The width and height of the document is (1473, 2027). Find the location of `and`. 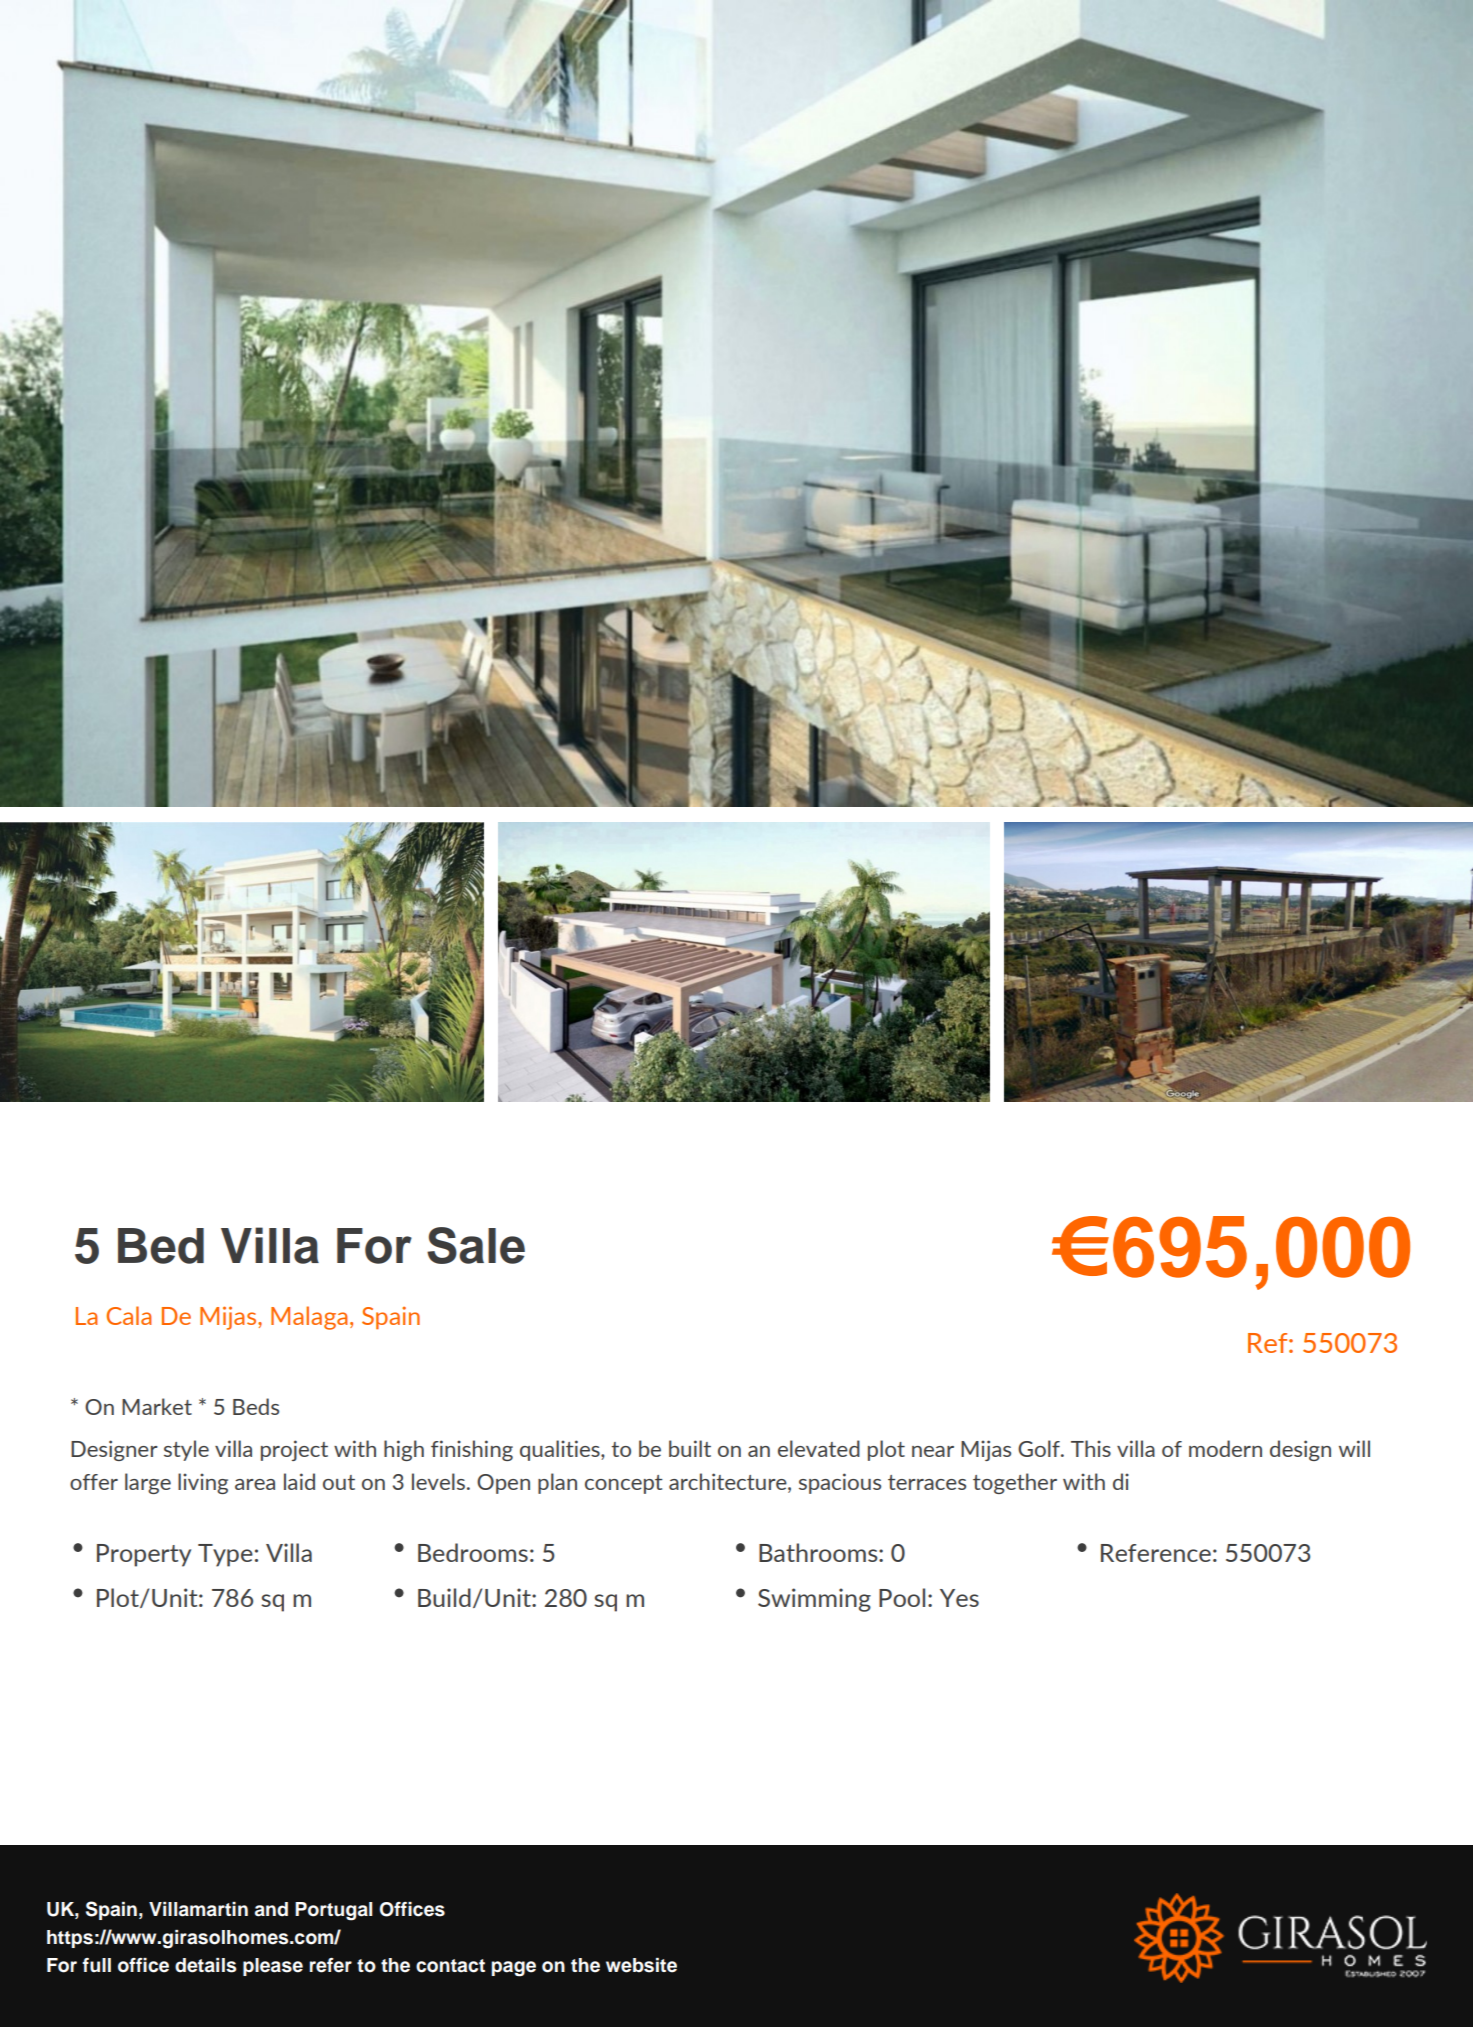

and is located at coordinates (271, 1909).
